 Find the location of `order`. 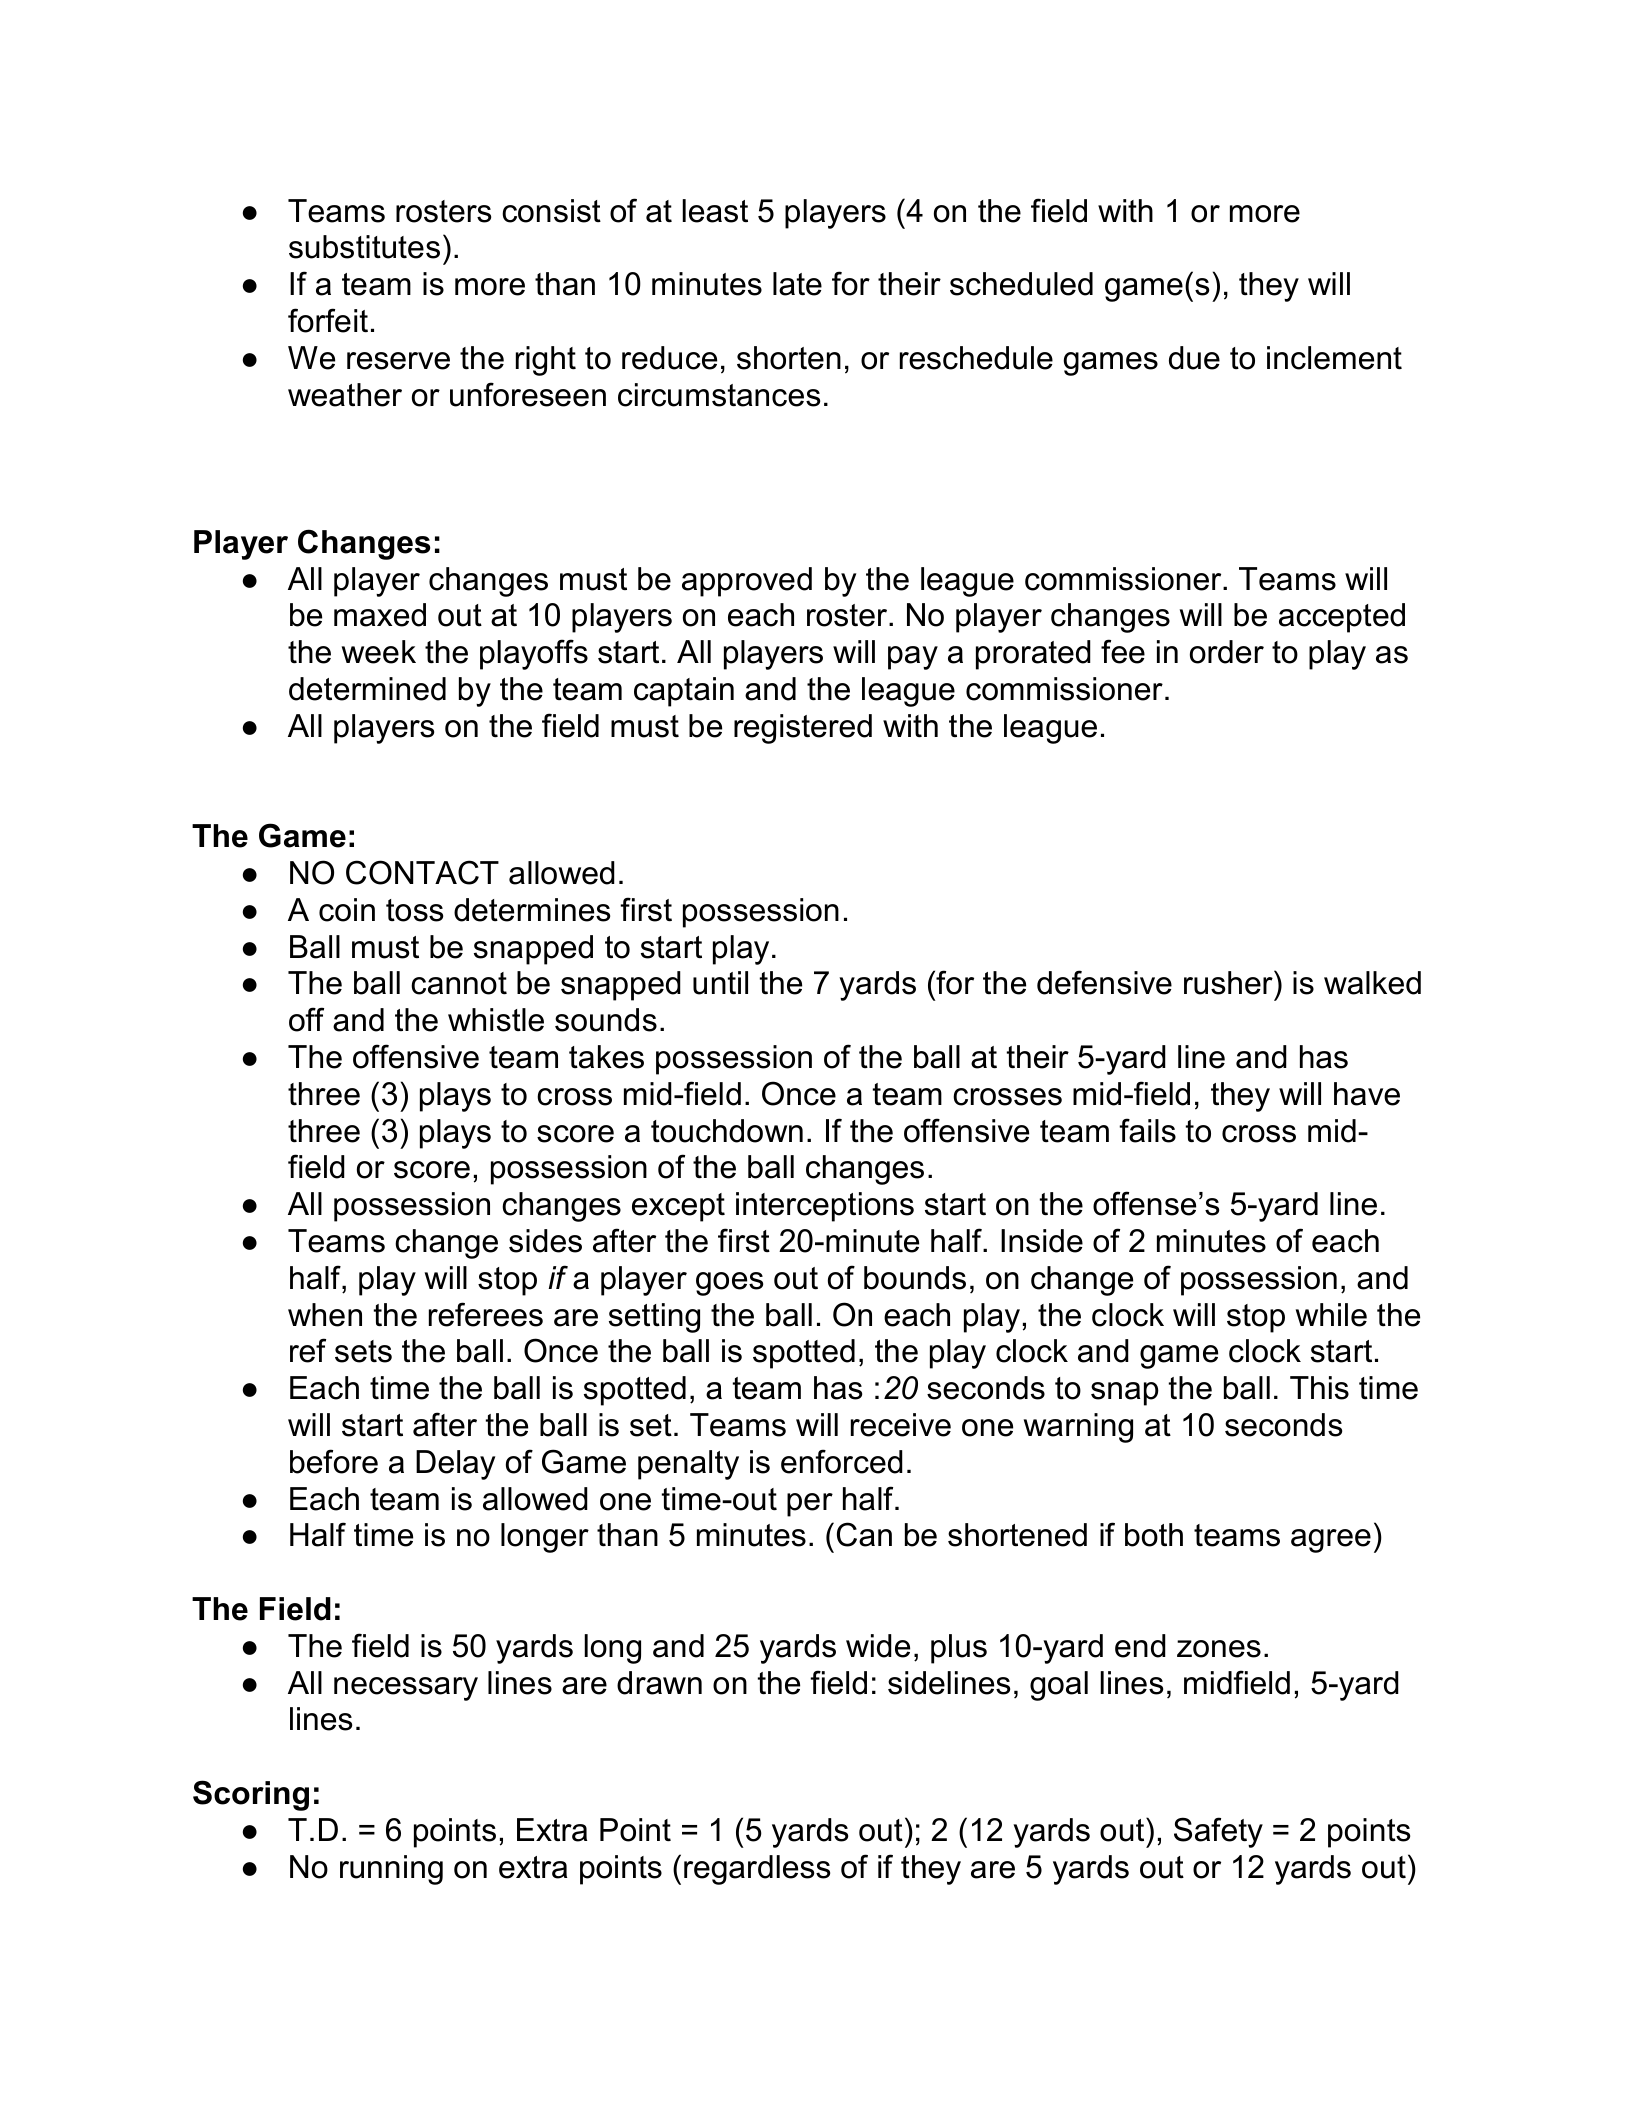

order is located at coordinates (1227, 652).
